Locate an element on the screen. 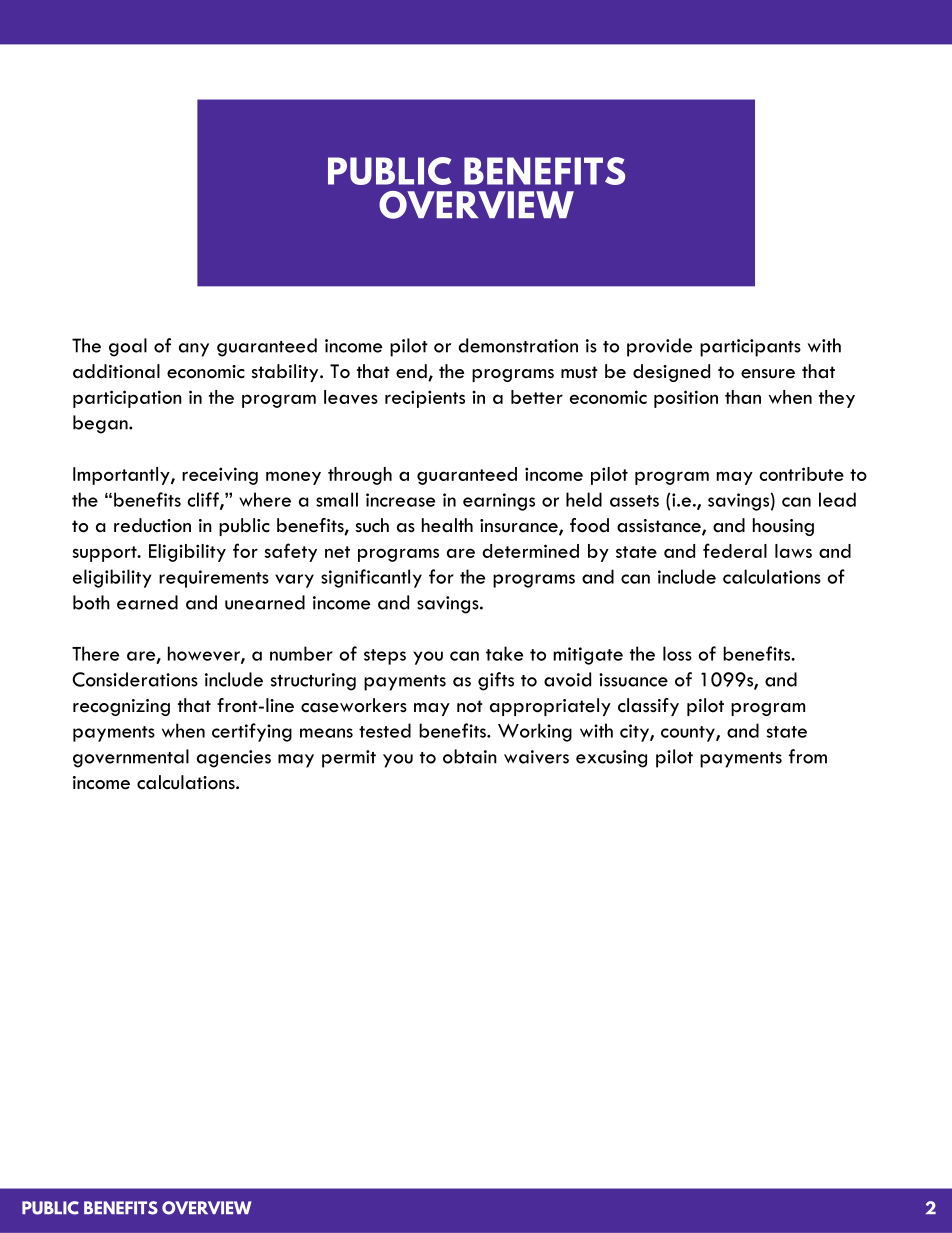 The width and height of the screenshot is (952, 1233). governmental is located at coordinates (131, 758).
